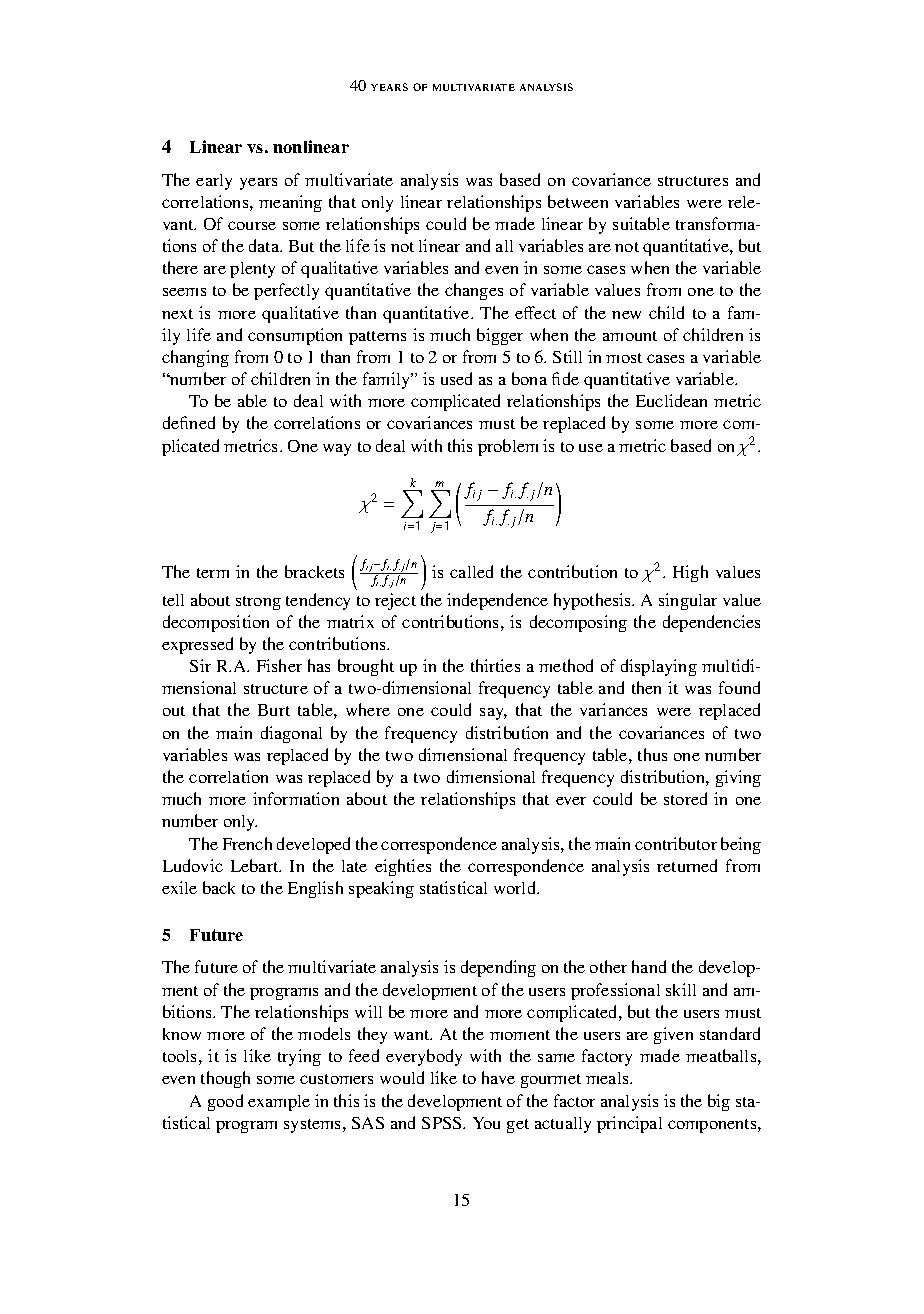 This screenshot has height=1314, width=924. What do you see at coordinates (474, 291) in the screenshot?
I see `changes` at bounding box center [474, 291].
